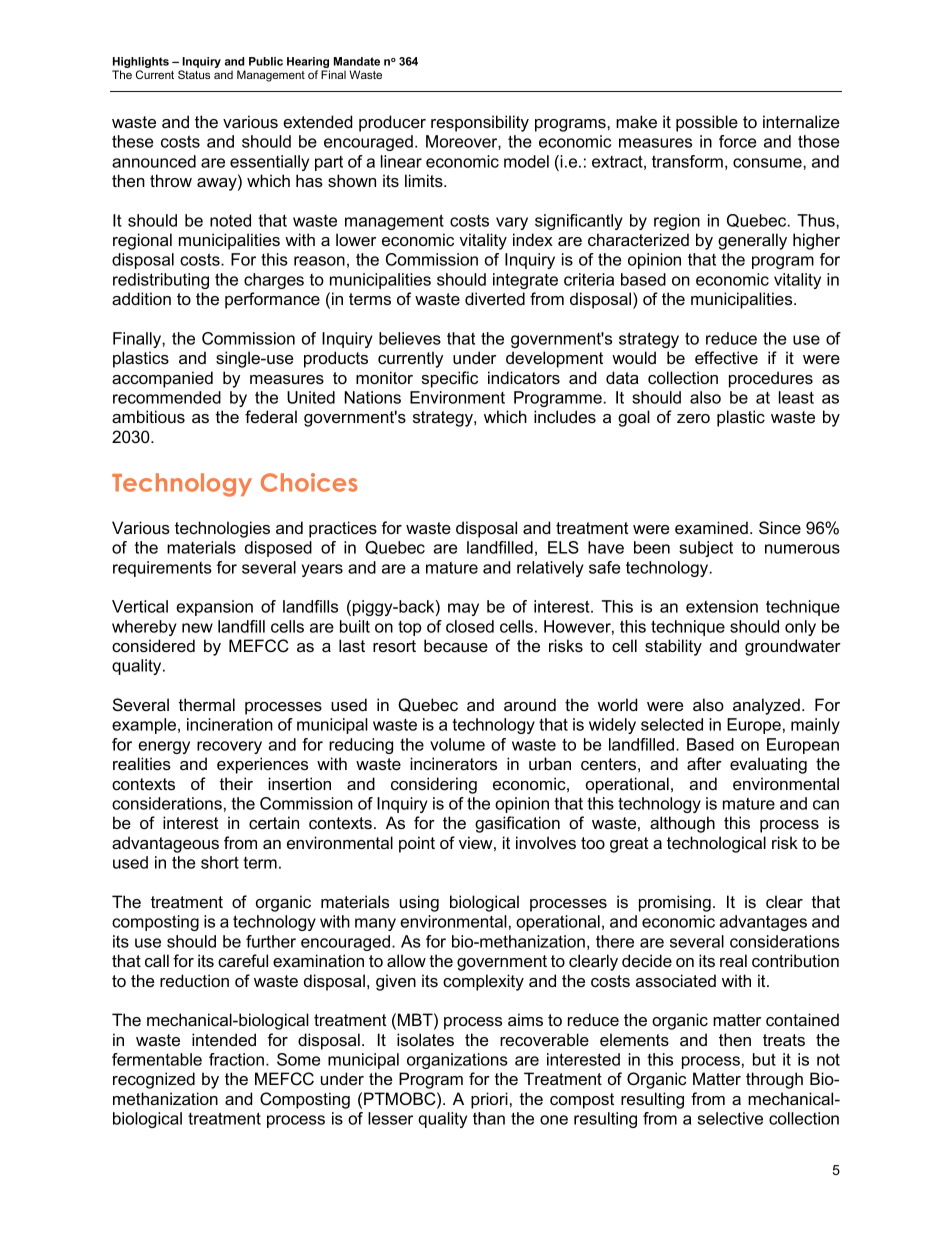  I want to click on zero, so click(693, 418).
